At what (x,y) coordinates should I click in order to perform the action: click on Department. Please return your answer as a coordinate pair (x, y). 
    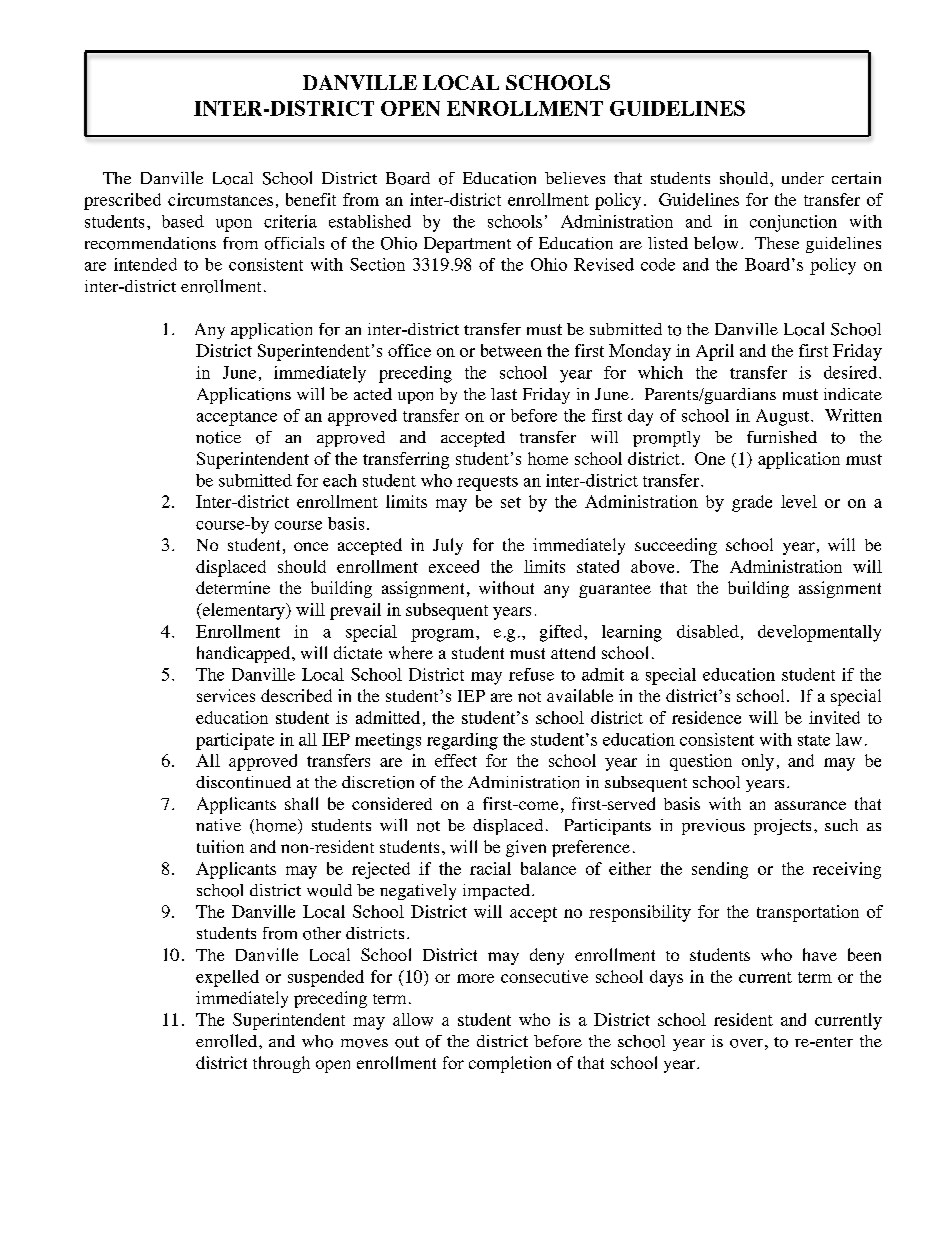
    Looking at the image, I should click on (467, 245).
